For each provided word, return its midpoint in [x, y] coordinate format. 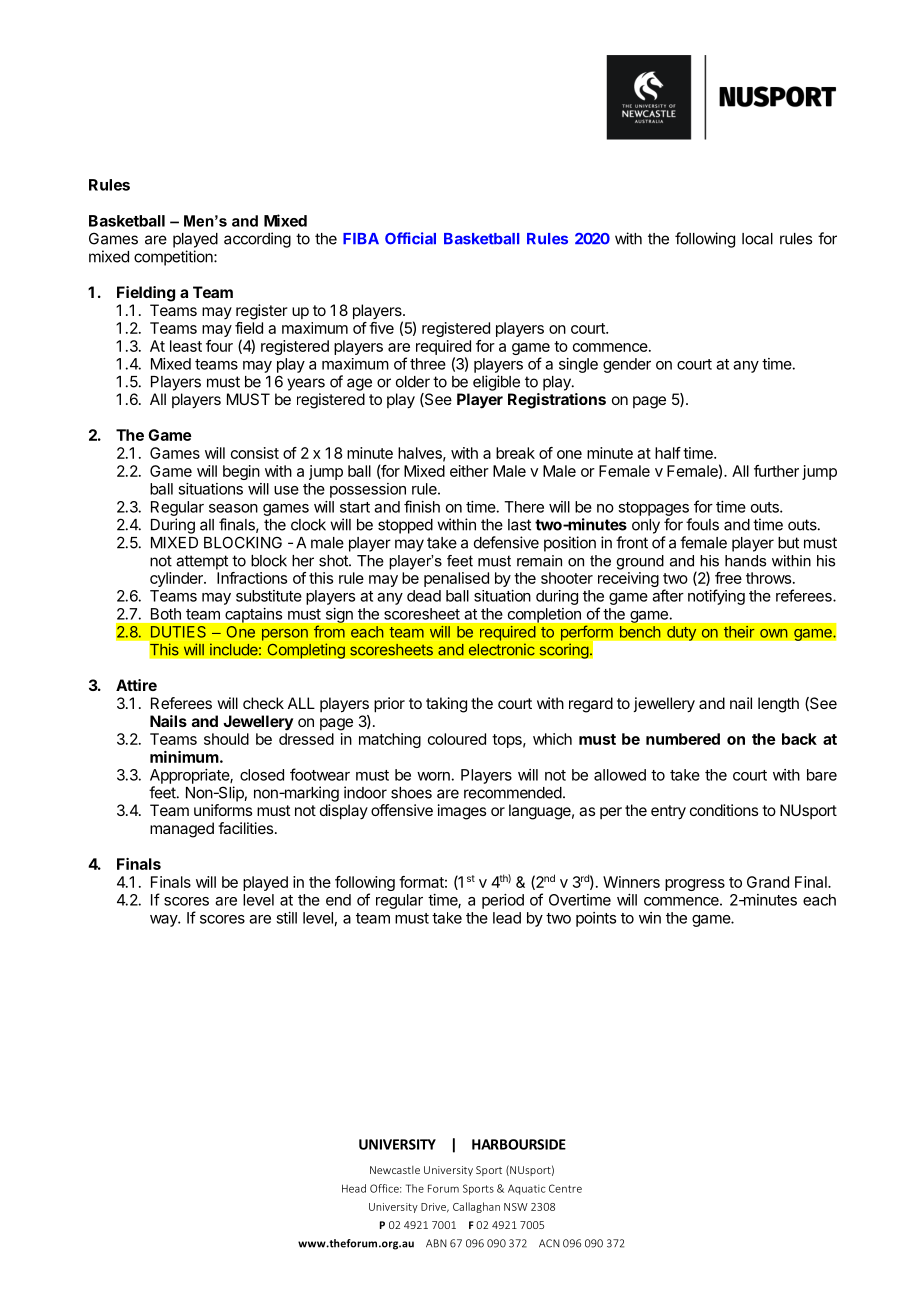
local [757, 239]
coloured [457, 739]
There [524, 507]
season [233, 508]
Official [410, 238]
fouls [702, 524]
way [164, 921]
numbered [683, 739]
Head [354, 1188]
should [226, 739]
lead [507, 918]
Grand [768, 882]
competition [174, 258]
